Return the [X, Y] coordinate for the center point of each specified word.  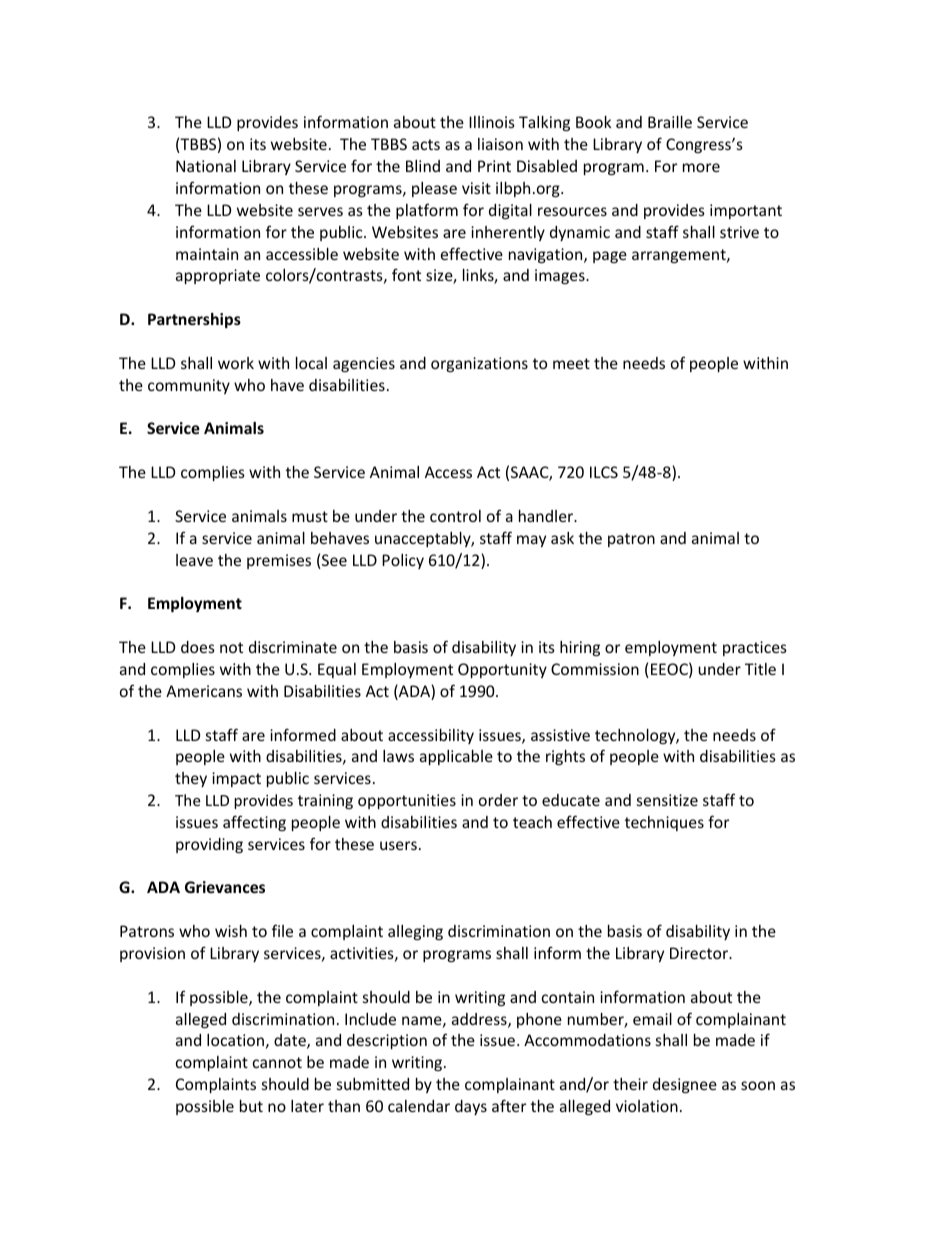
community [189, 386]
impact [236, 779]
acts [426, 144]
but [251, 1106]
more [701, 167]
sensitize [667, 800]
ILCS [604, 472]
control [455, 516]
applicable [456, 757]
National [206, 166]
